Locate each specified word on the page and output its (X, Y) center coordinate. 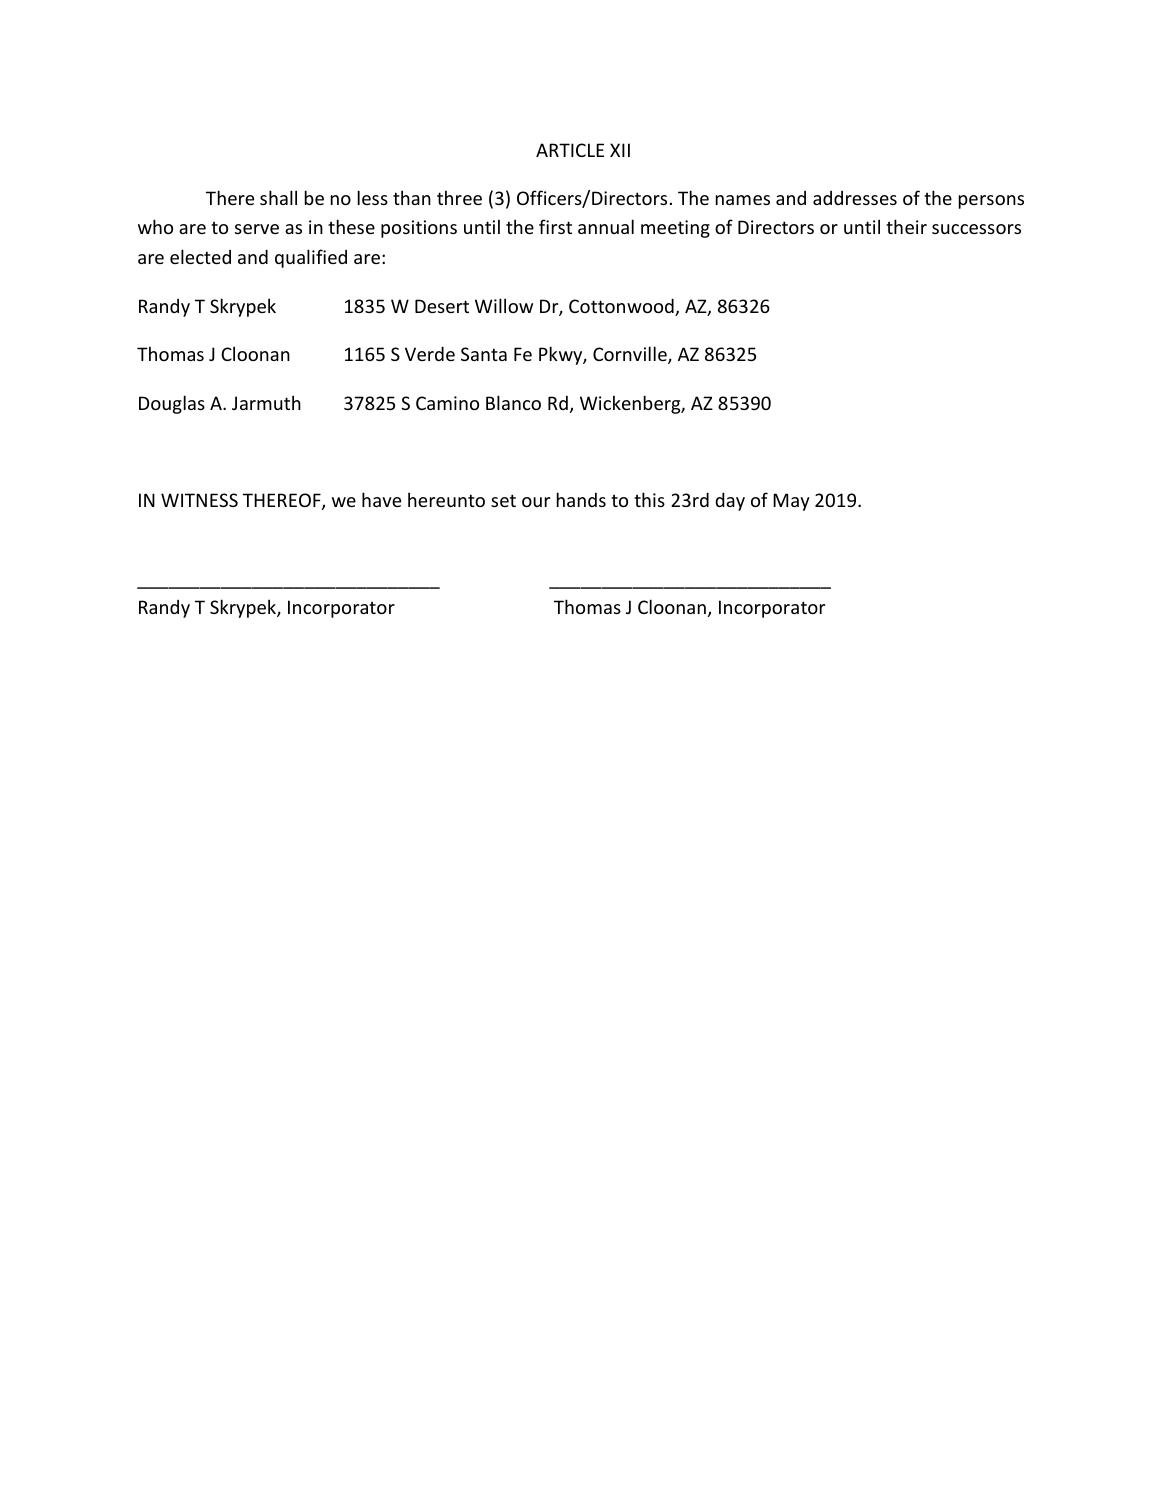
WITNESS (199, 500)
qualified (311, 258)
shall (278, 197)
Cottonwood (622, 307)
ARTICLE (570, 150)
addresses (855, 198)
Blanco (513, 402)
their (906, 226)
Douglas (172, 404)
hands (581, 499)
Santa (484, 354)
